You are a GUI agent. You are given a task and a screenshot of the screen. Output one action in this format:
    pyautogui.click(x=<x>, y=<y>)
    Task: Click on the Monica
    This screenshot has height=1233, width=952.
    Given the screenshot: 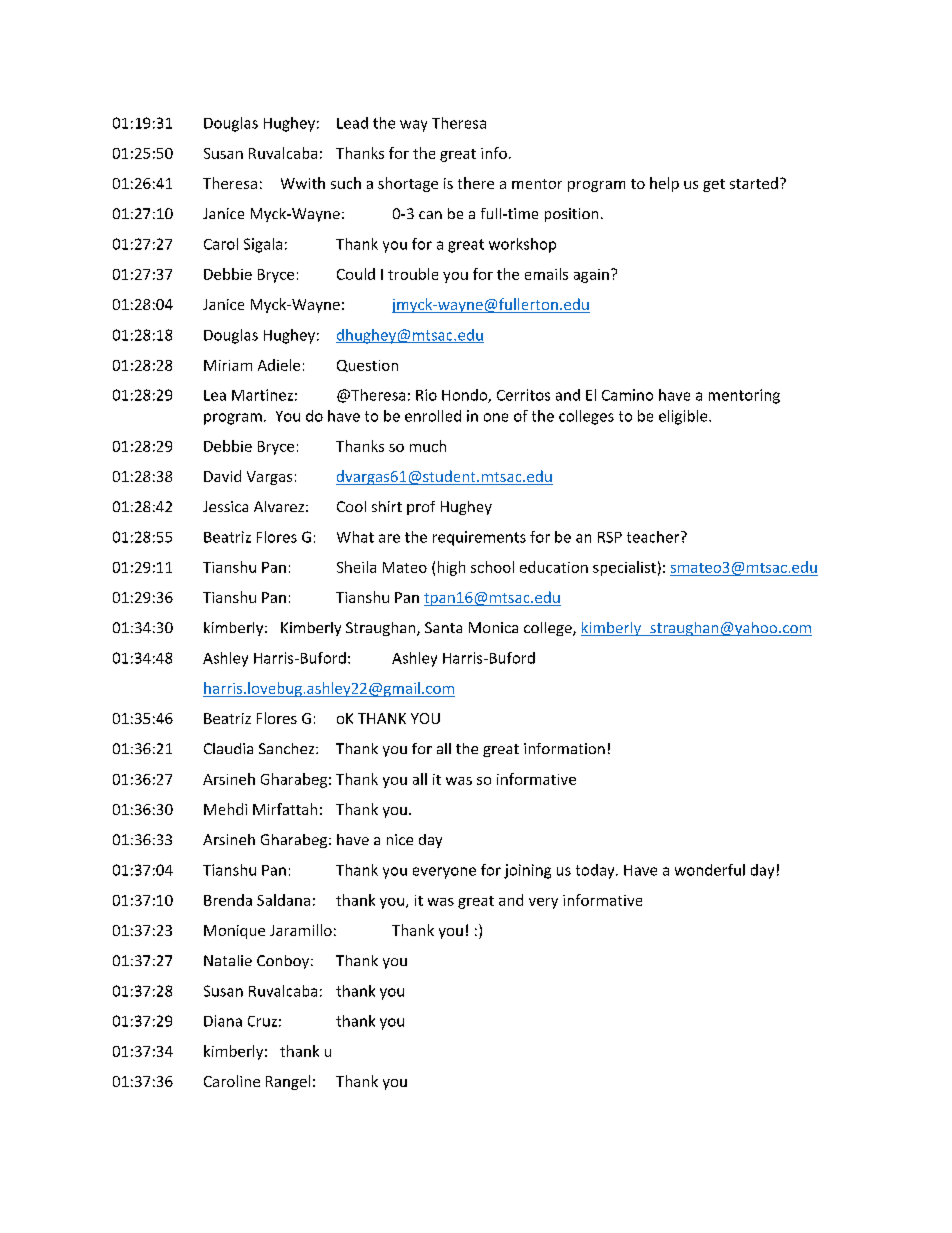 What is the action you would take?
    pyautogui.click(x=493, y=627)
